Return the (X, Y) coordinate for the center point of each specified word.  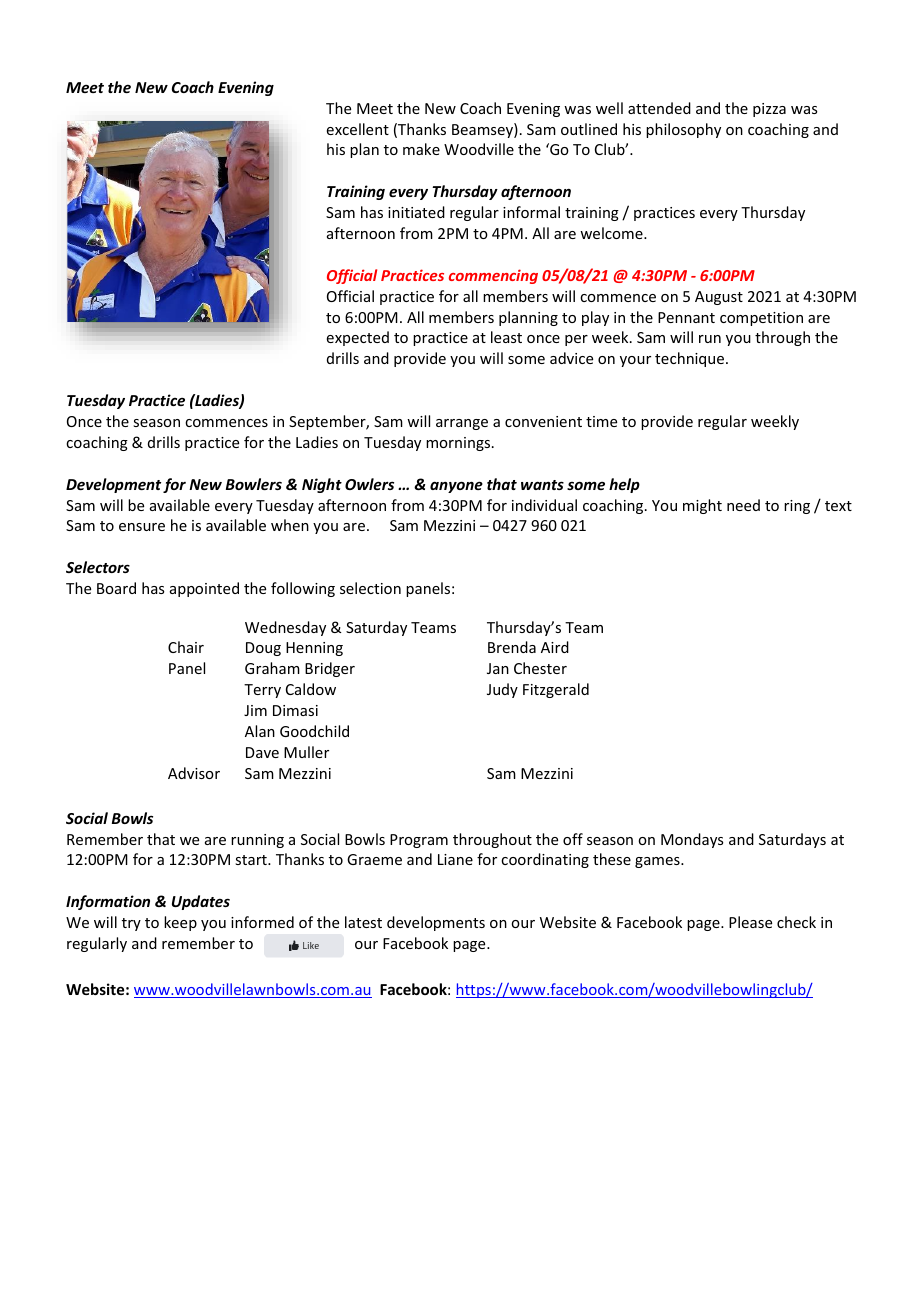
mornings (459, 444)
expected (358, 338)
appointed (204, 589)
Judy (502, 690)
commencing (493, 276)
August (719, 298)
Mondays (692, 840)
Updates (201, 902)
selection (370, 588)
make (421, 149)
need (743, 505)
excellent (358, 129)
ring (797, 507)
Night (322, 485)
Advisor (194, 773)
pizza (769, 110)
